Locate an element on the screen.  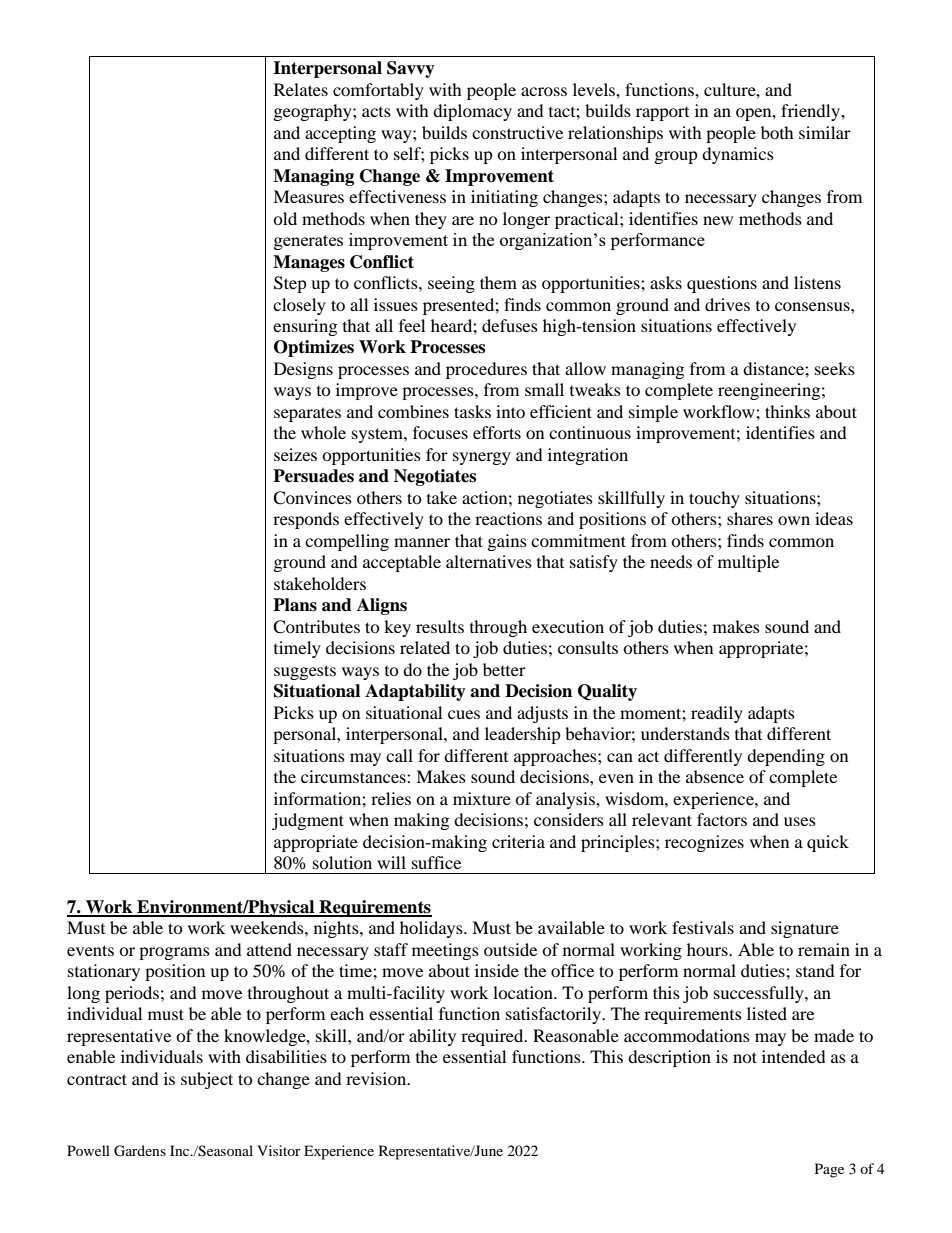
diplomacy is located at coordinates (472, 112).
